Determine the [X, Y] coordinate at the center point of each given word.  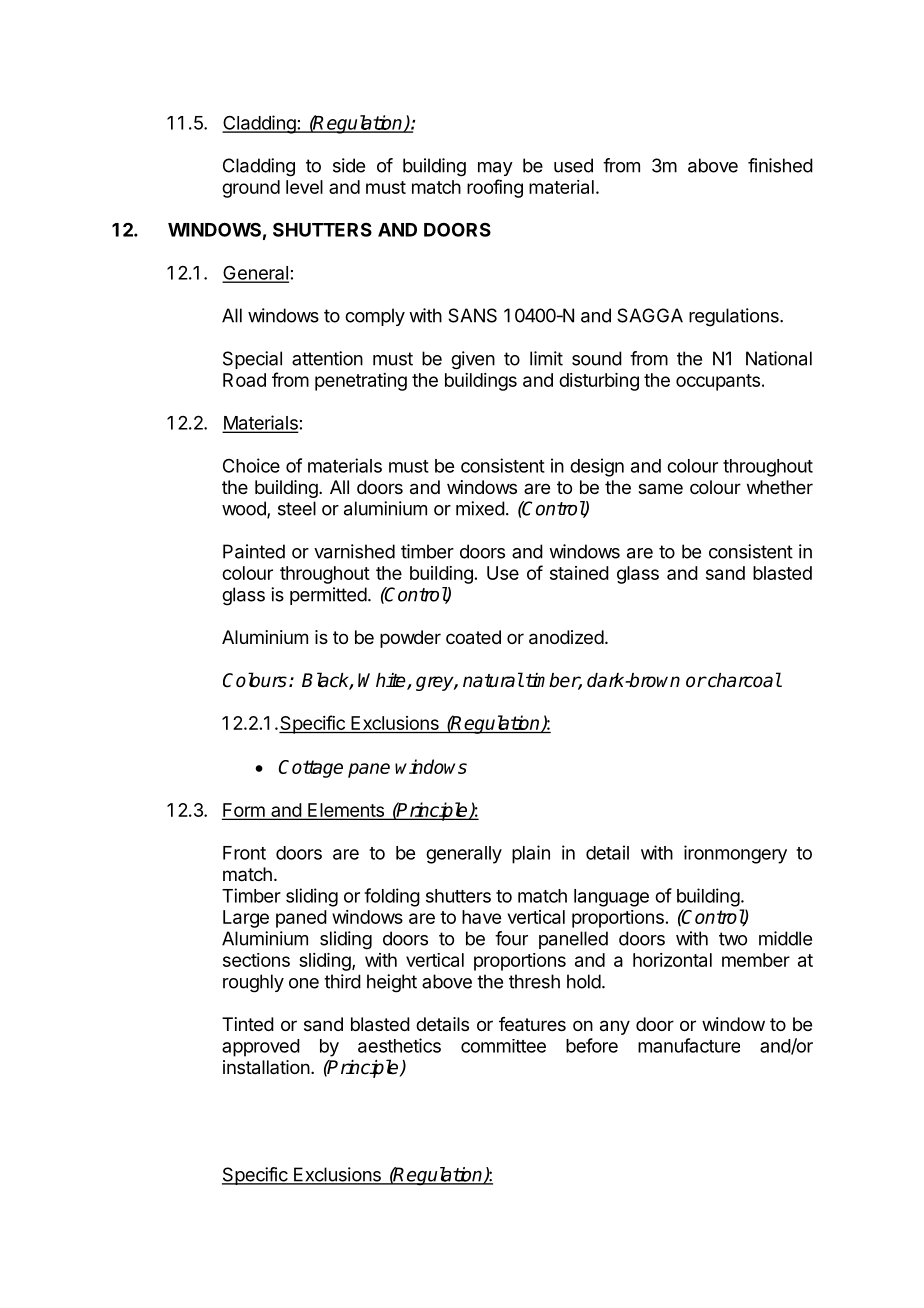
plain [531, 854]
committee [503, 1046]
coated [473, 637]
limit [546, 358]
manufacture [689, 1045]
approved [261, 1048]
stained [579, 573]
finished [780, 165]
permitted [328, 596]
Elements [346, 811]
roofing [495, 188]
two [733, 939]
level [304, 187]
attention [327, 358]
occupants [718, 382]
